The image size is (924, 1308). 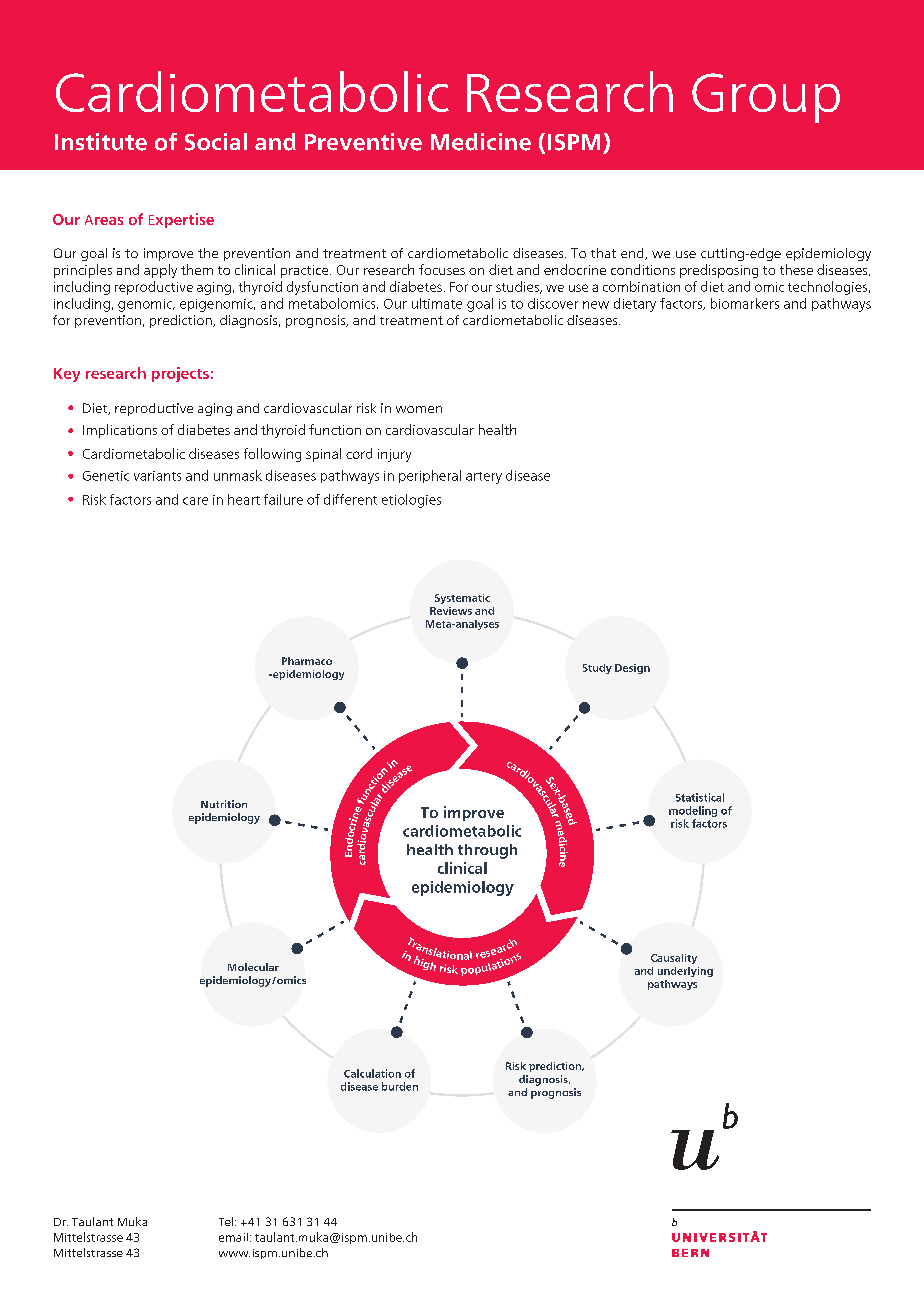 I want to click on Group, so click(x=766, y=98).
